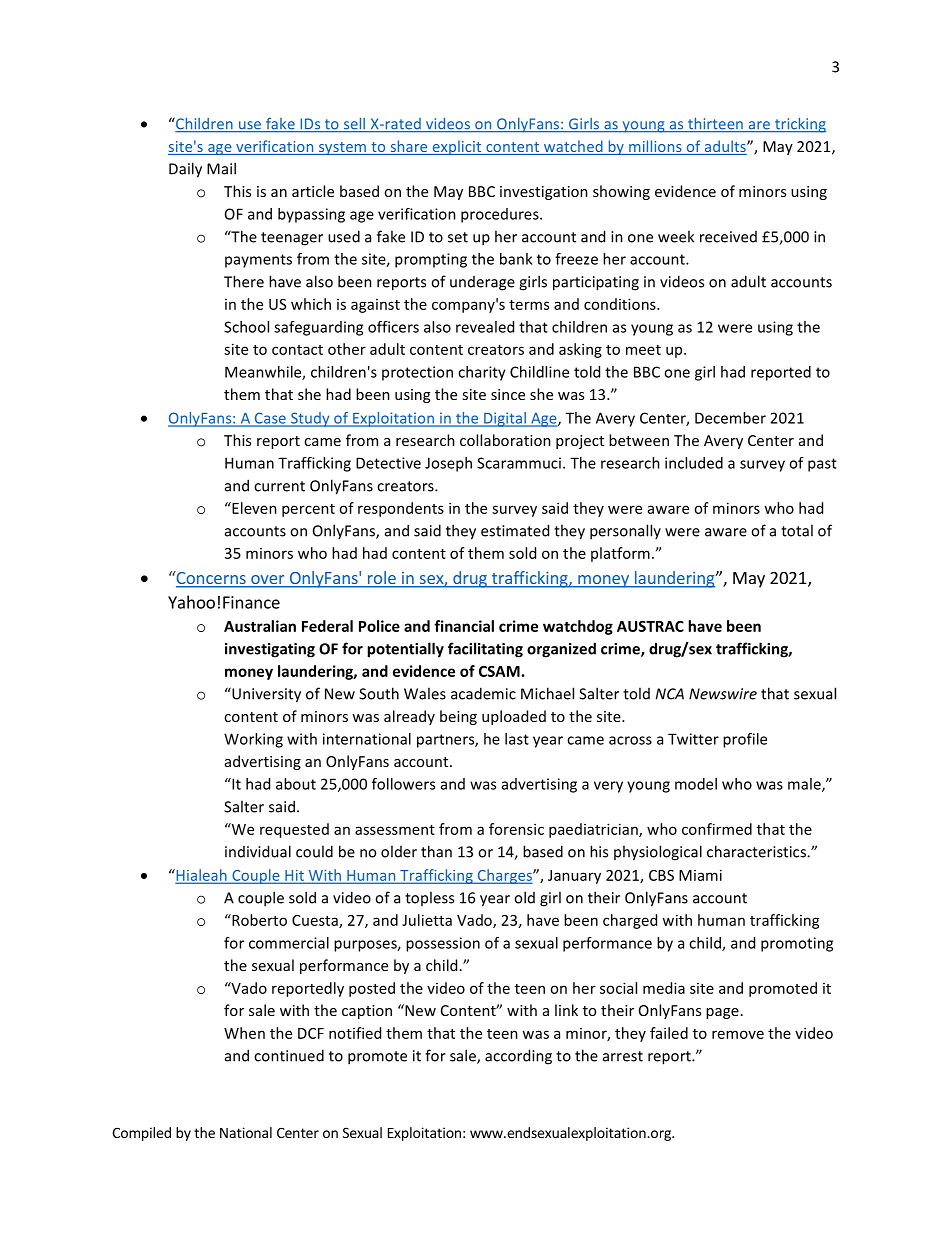 The width and height of the page is (952, 1233). I want to click on model, so click(696, 784).
